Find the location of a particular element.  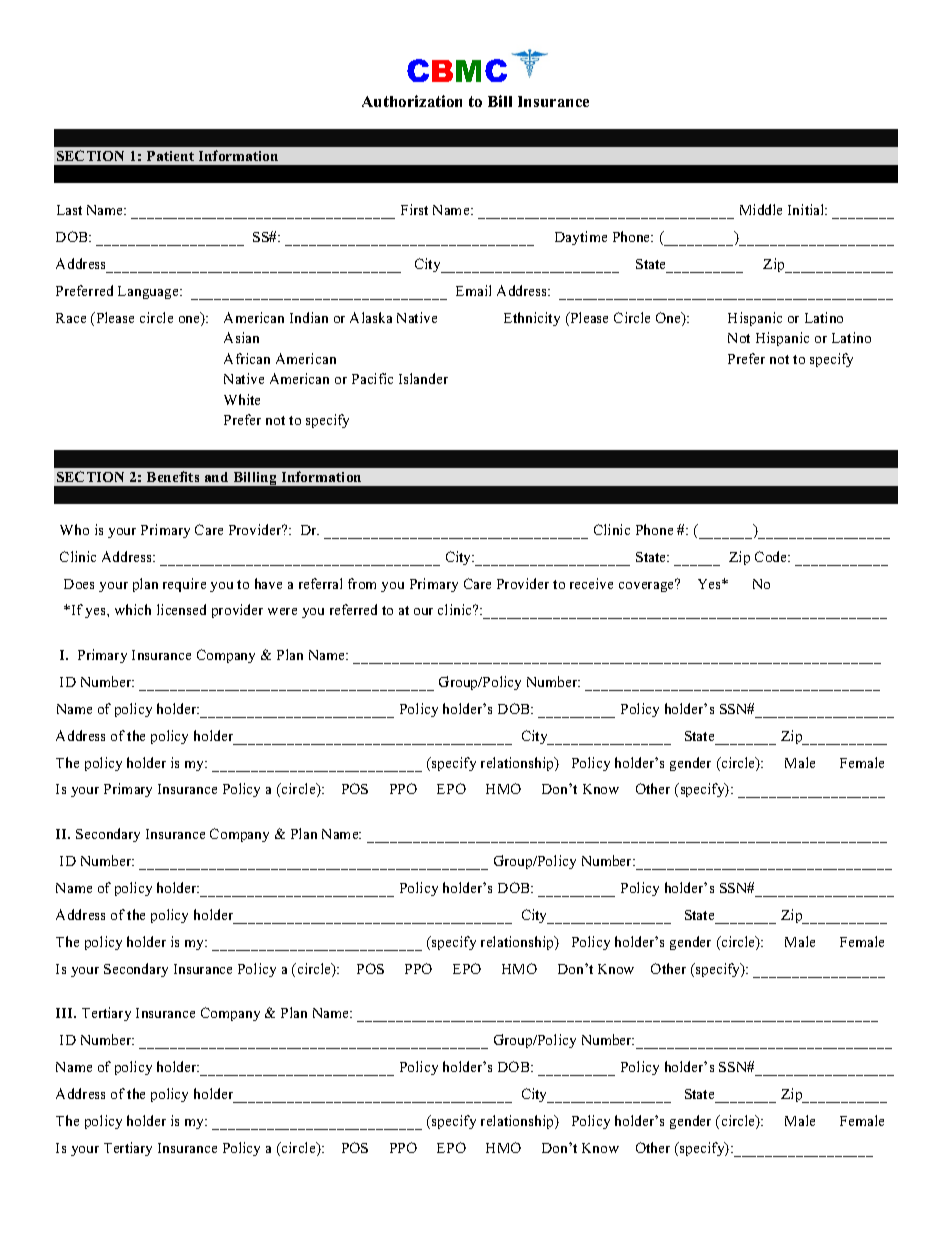

III is located at coordinates (66, 1013).
